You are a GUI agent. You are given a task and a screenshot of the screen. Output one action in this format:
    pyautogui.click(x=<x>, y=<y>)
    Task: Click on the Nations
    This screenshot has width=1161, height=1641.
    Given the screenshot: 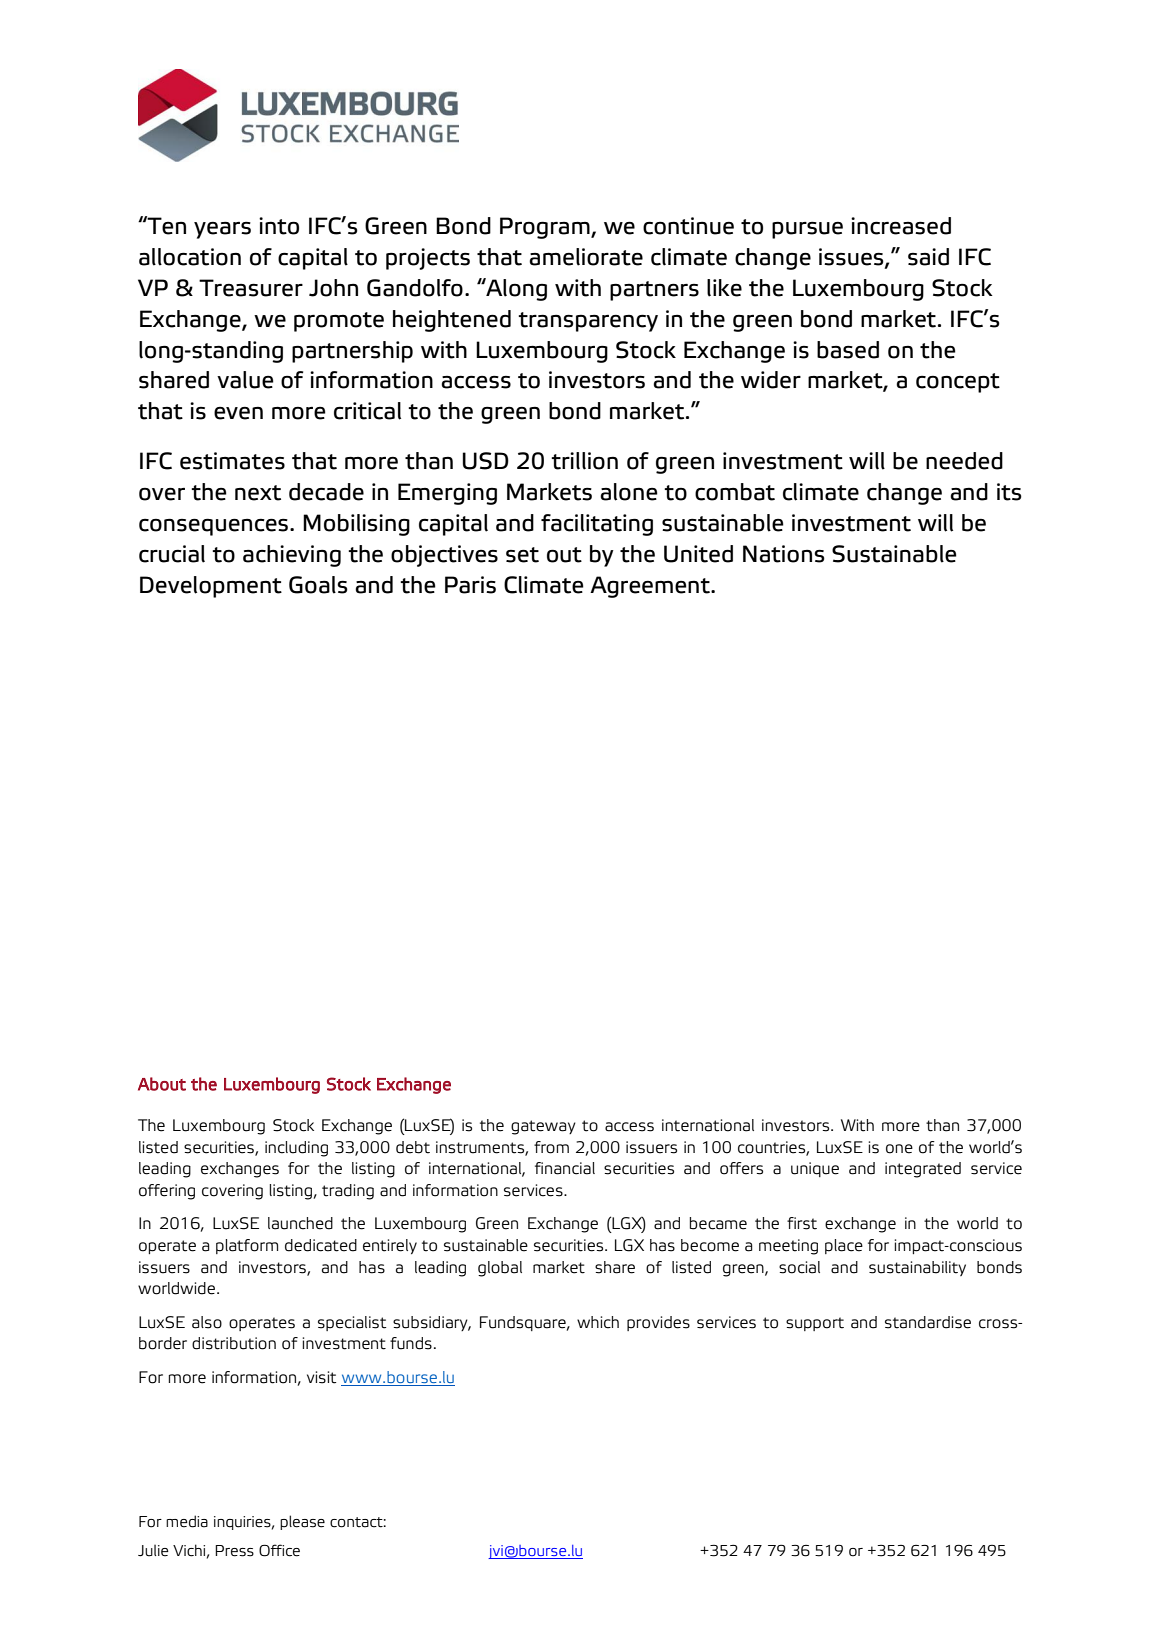 What is the action you would take?
    pyautogui.click(x=784, y=554)
